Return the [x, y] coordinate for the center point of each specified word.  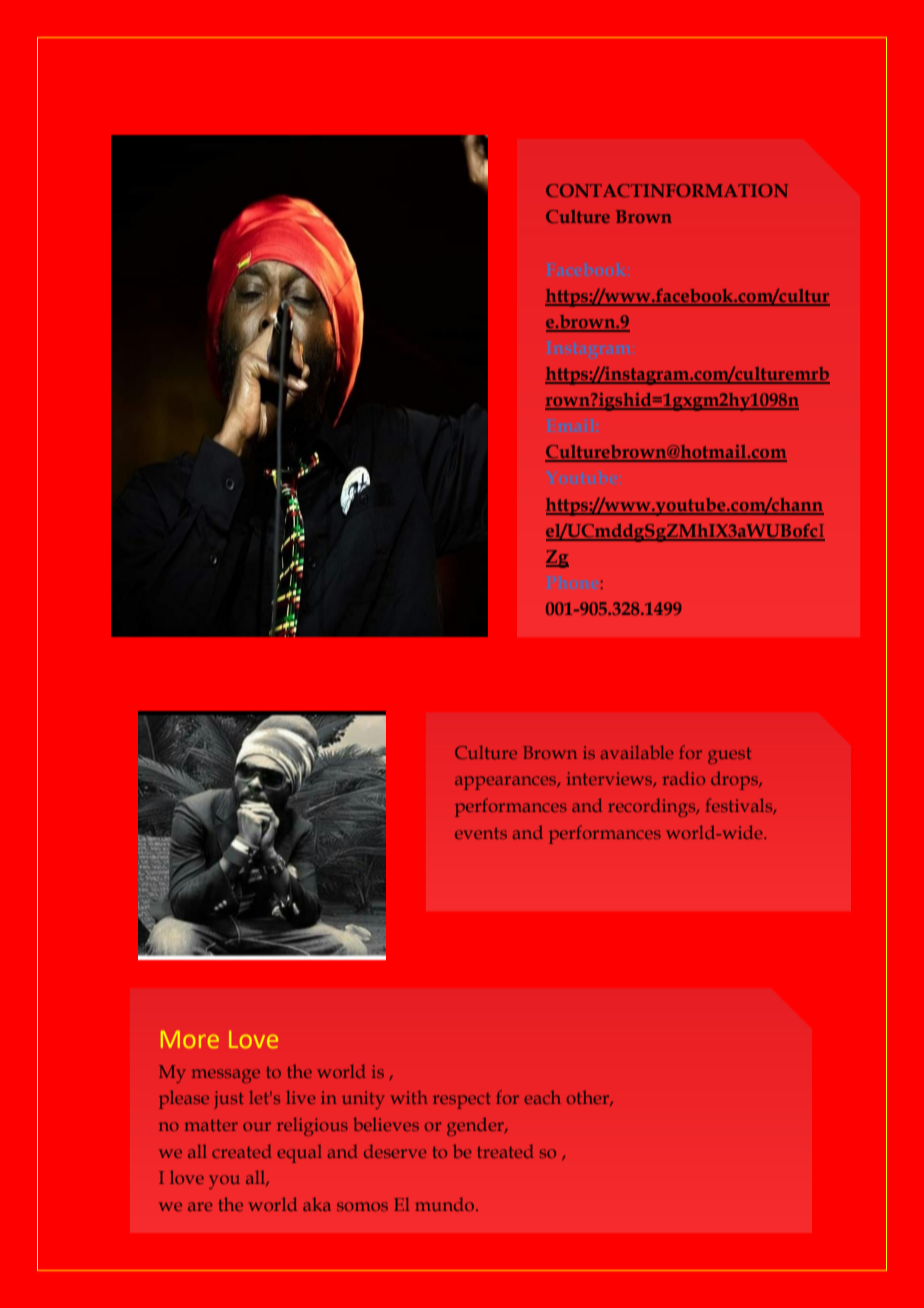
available [637, 752]
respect [462, 1101]
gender [476, 1127]
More [190, 1039]
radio [684, 778]
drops [735, 781]
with [409, 1097]
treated [505, 1151]
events [481, 833]
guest [729, 756]
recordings [653, 808]
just [229, 1100]
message [226, 1076]
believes [386, 1124]
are [200, 1206]
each [542, 1097]
